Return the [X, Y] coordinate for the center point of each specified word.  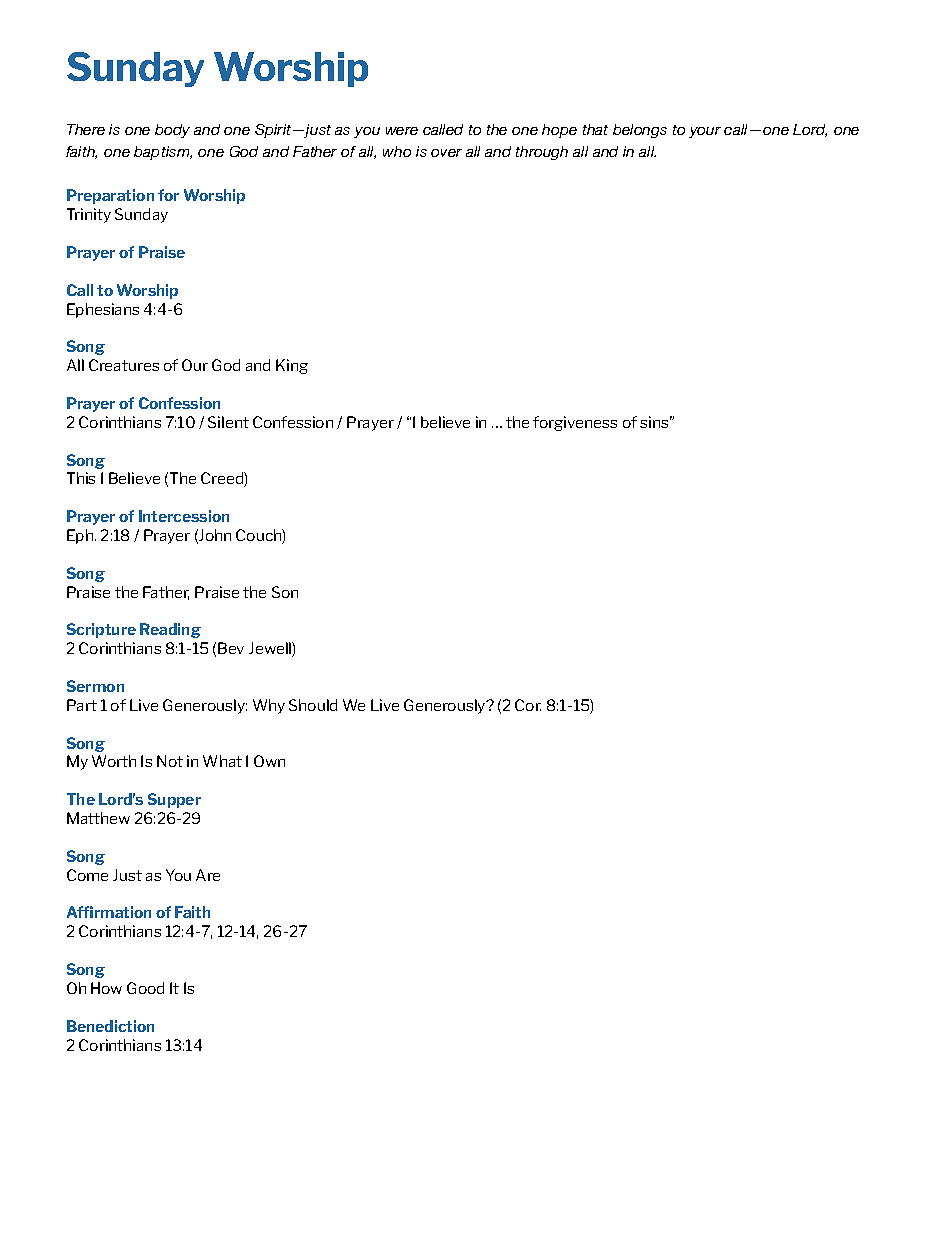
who [397, 151]
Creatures [124, 365]
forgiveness [575, 423]
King [292, 366]
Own [269, 761]
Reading [170, 630]
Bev [231, 648]
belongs [640, 131]
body [172, 131]
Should [313, 705]
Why [269, 706]
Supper [174, 800]
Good [145, 988]
